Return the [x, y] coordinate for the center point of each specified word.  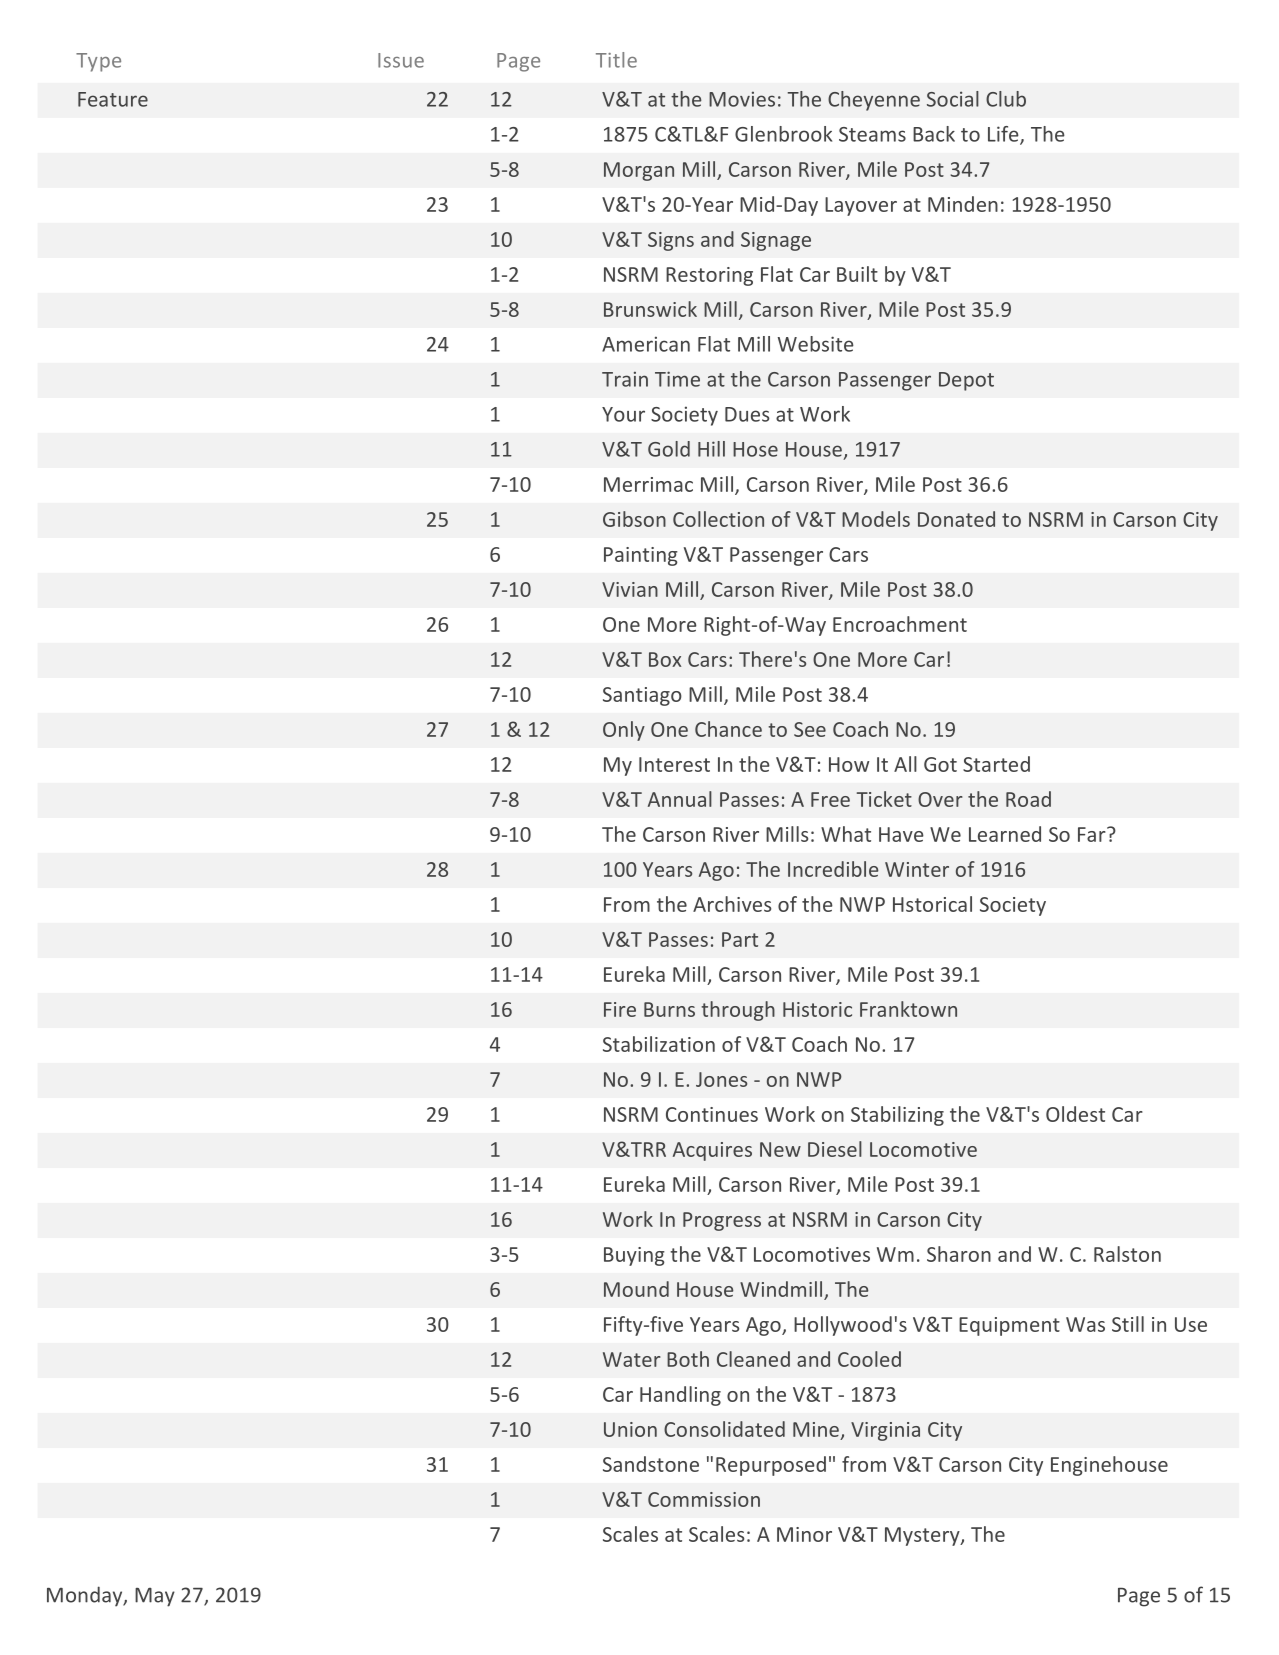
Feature [113, 99]
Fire [620, 1009]
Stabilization [659, 1044]
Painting [641, 556]
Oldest [1075, 1114]
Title [616, 60]
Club [1006, 99]
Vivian [630, 589]
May [155, 1597]
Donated [956, 519]
